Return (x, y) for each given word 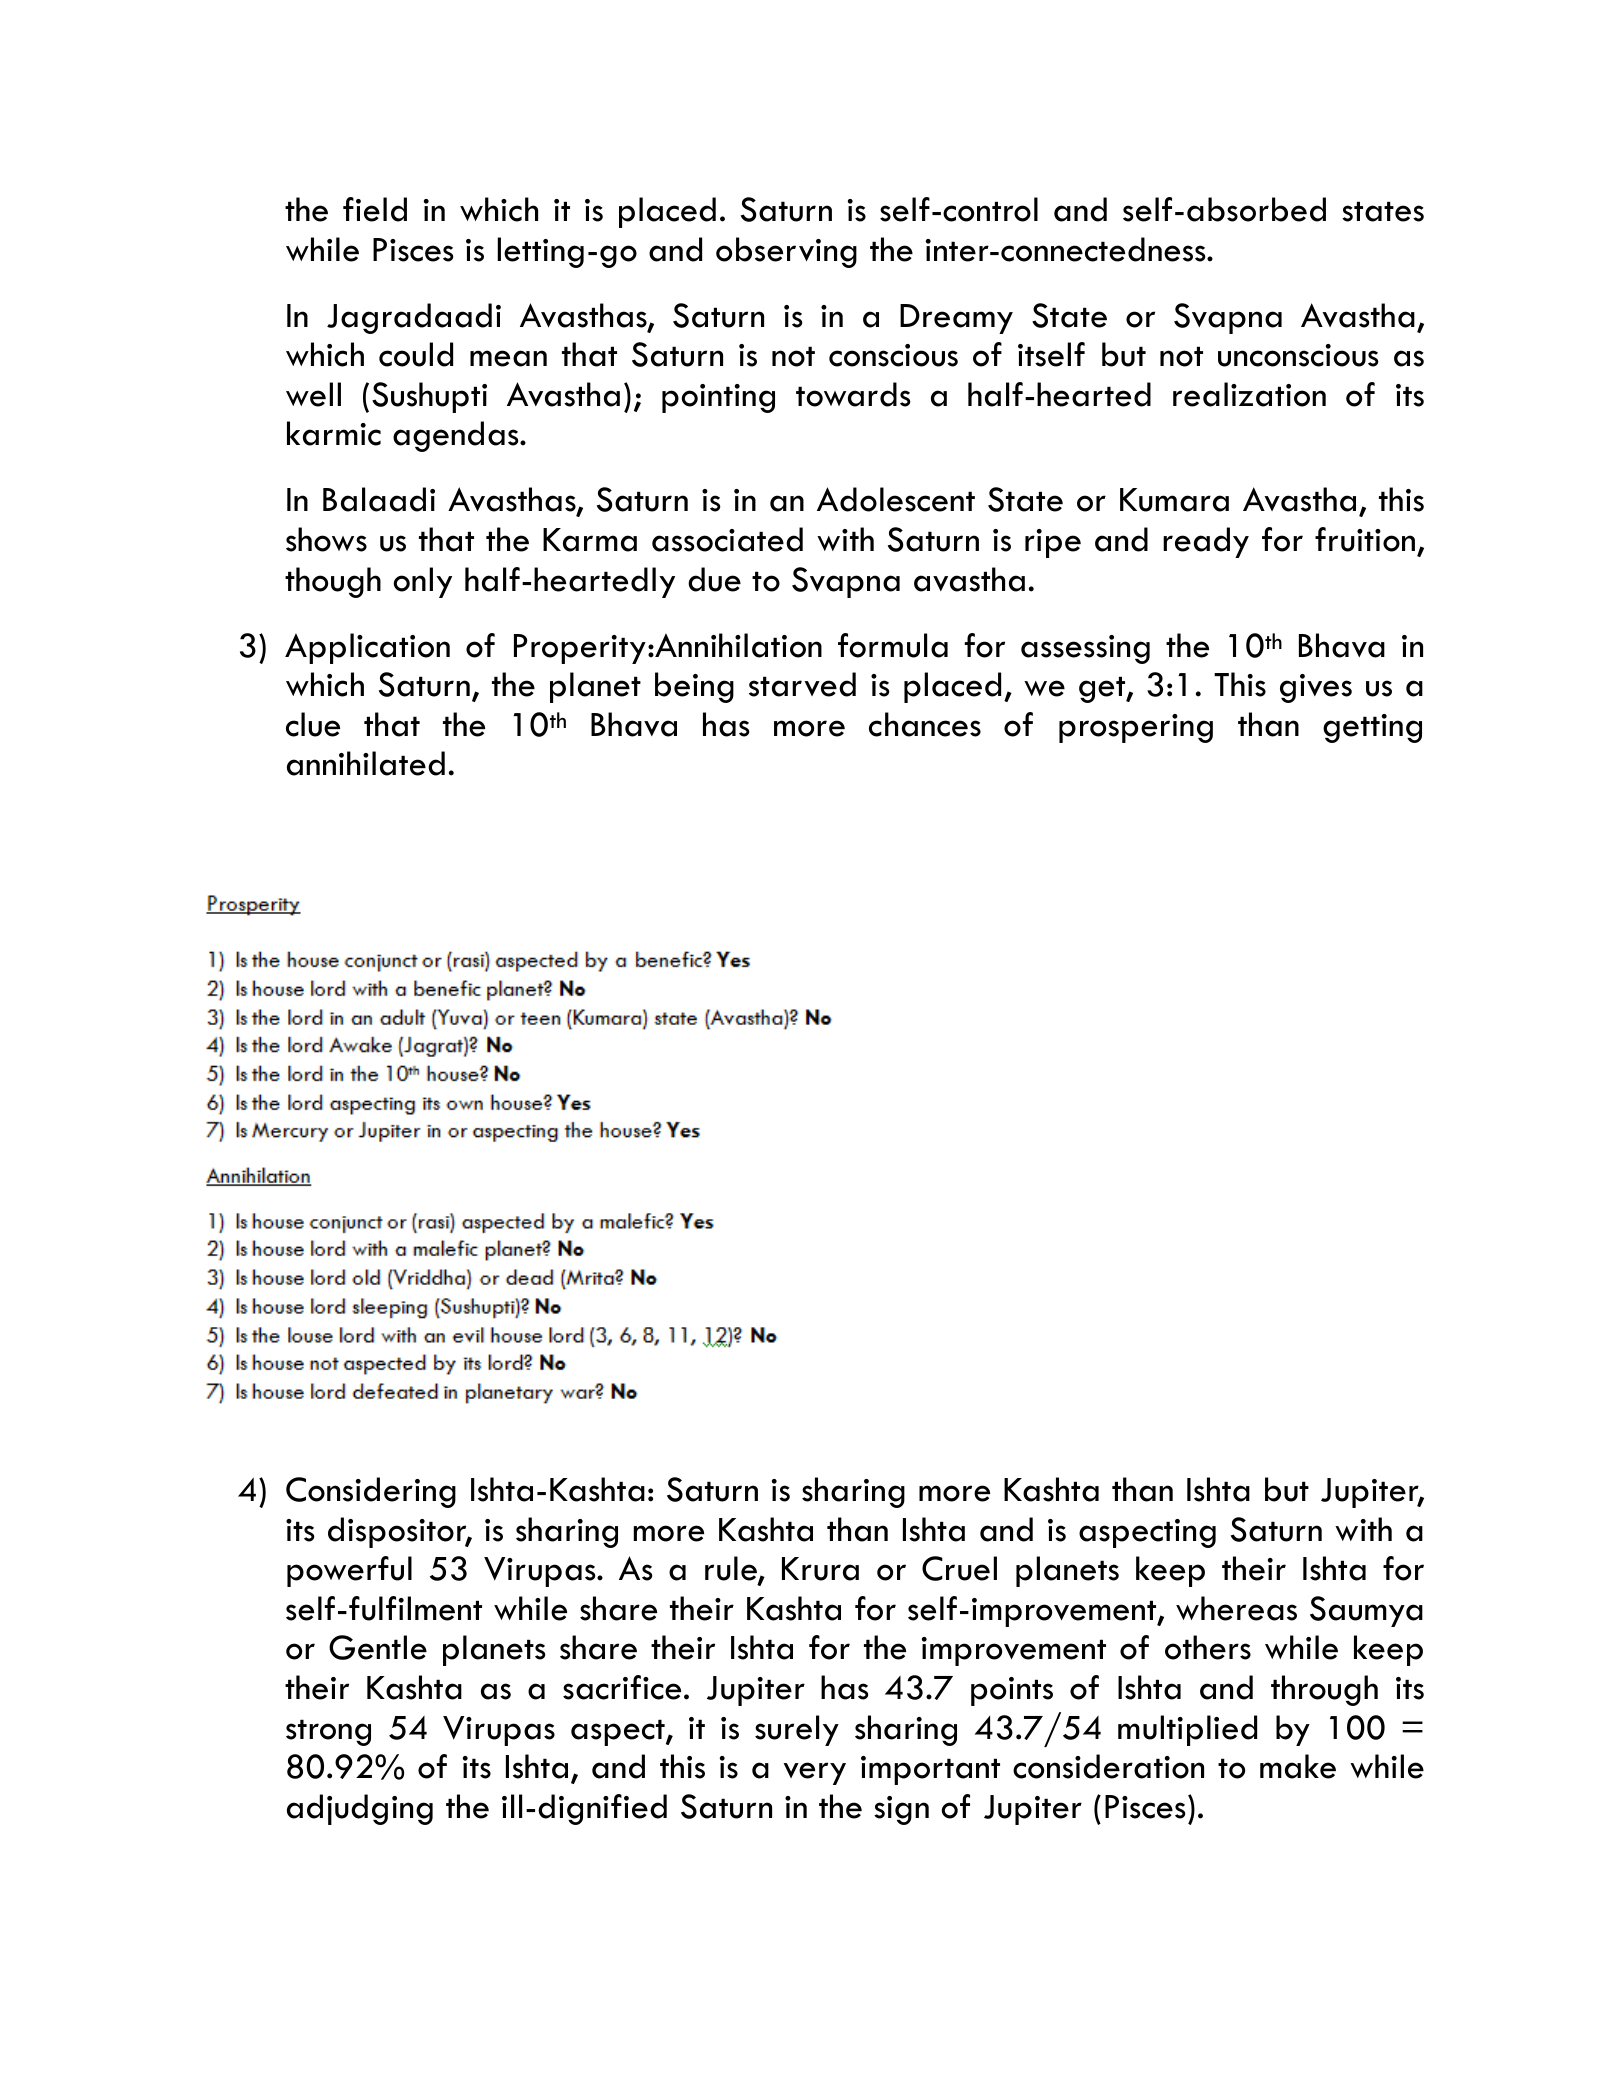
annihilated (366, 763)
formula (893, 645)
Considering (371, 1492)
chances (925, 724)
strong (328, 1732)
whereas (1236, 1608)
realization (1249, 394)
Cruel (959, 1568)
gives (1316, 688)
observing (786, 252)
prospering (1136, 728)
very (814, 1773)
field (375, 209)
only (422, 582)
